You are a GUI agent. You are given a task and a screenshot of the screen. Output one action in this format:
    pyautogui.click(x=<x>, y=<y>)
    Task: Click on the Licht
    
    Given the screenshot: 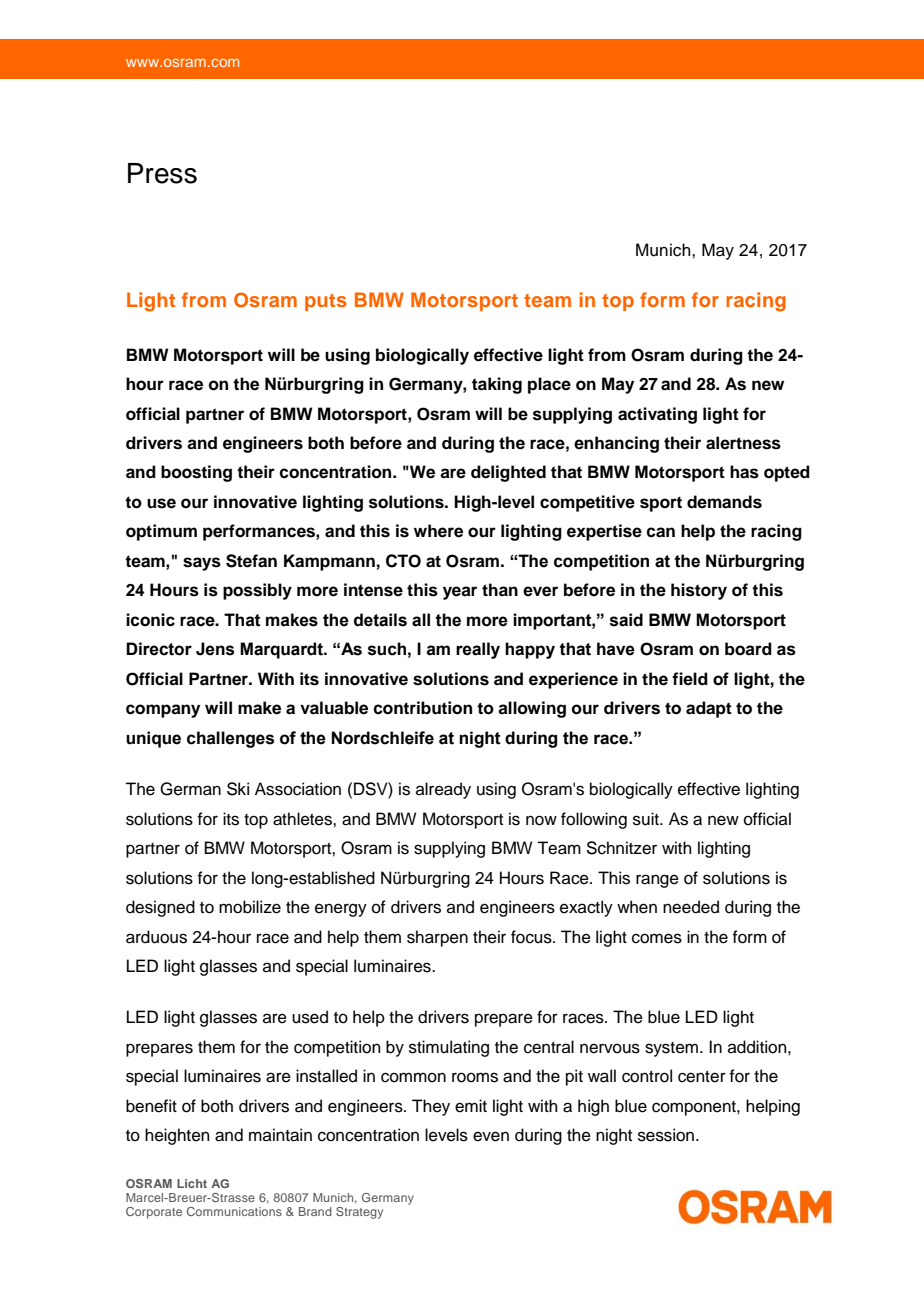 What is the action you would take?
    pyautogui.click(x=192, y=1183)
